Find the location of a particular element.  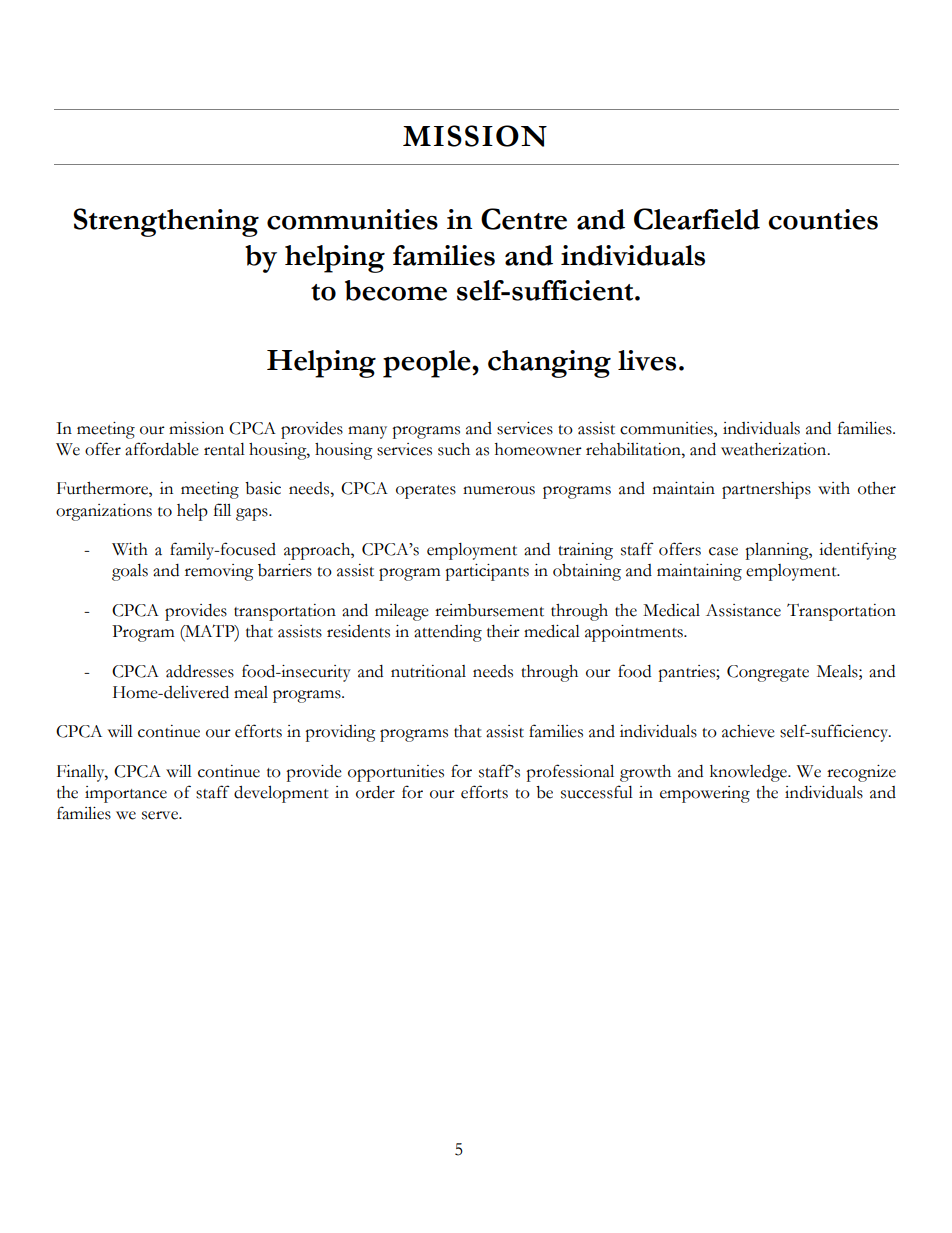

Congregate is located at coordinates (768, 673).
